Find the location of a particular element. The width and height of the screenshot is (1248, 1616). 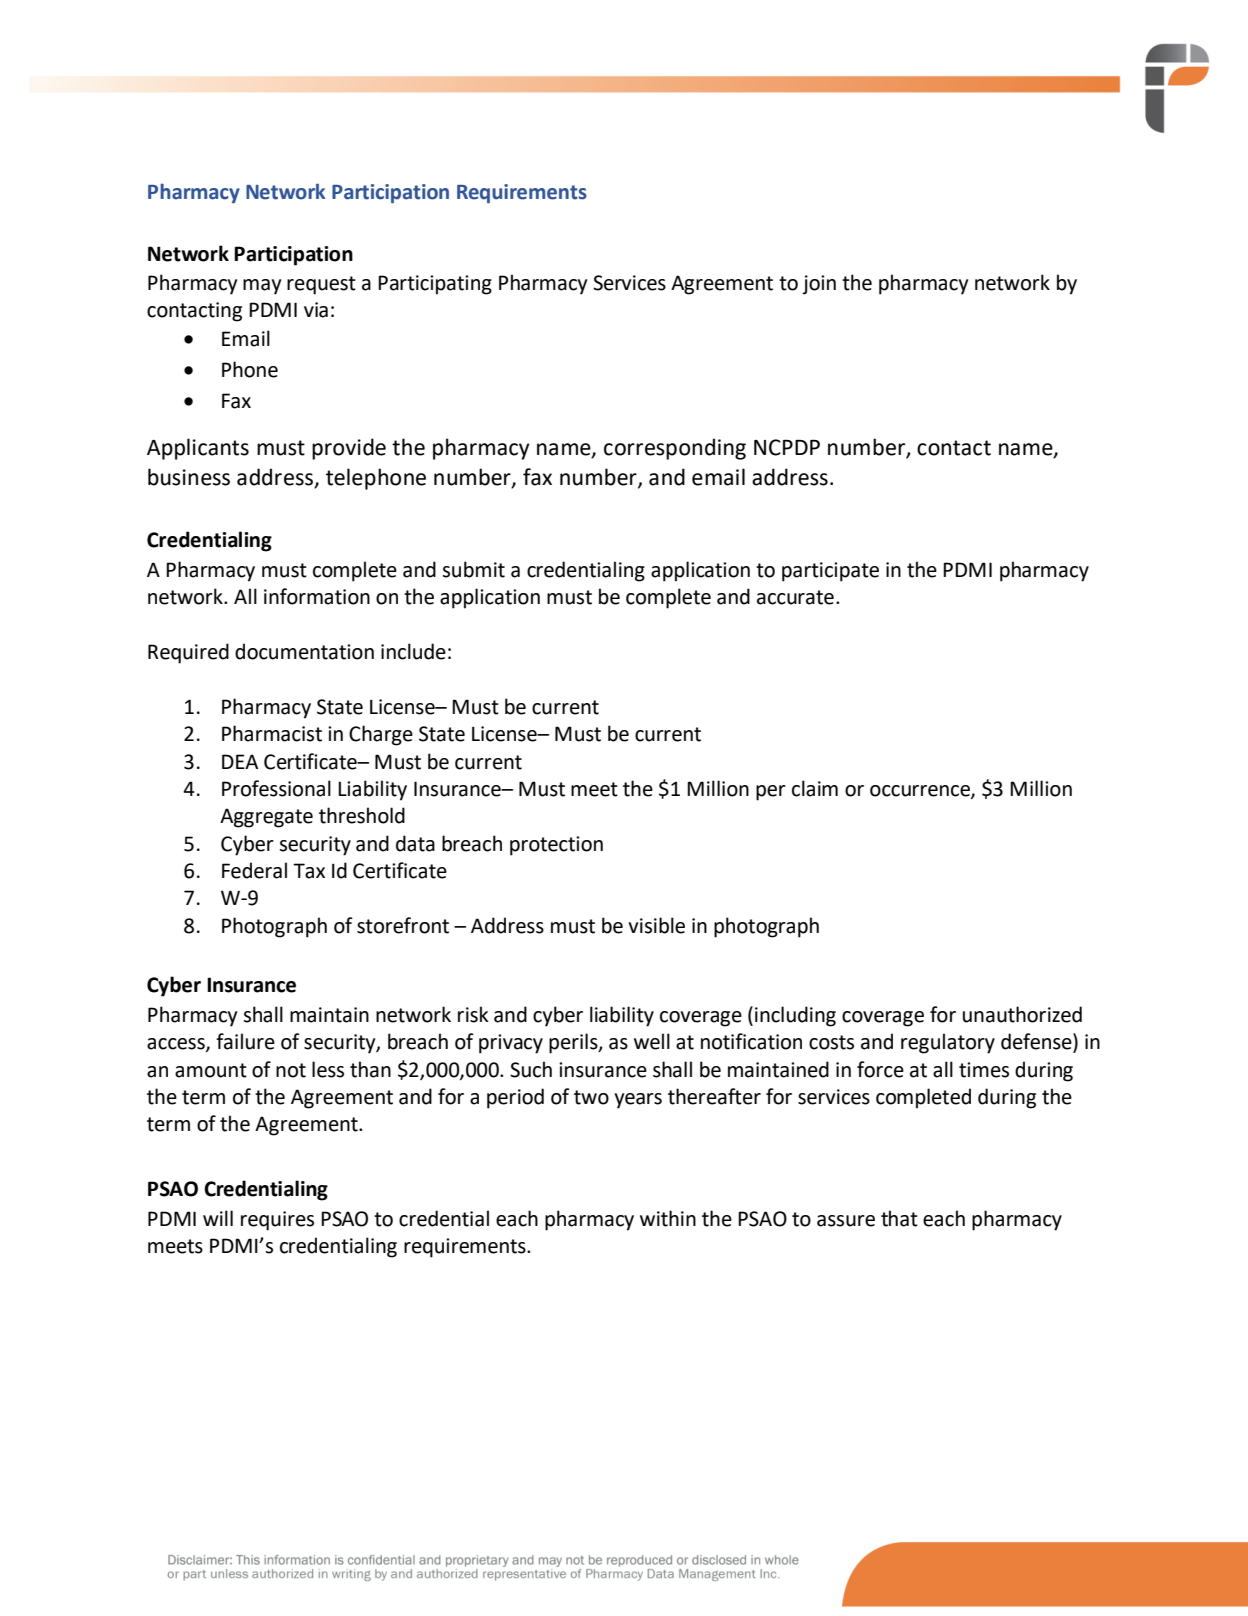

via is located at coordinates (316, 310).
